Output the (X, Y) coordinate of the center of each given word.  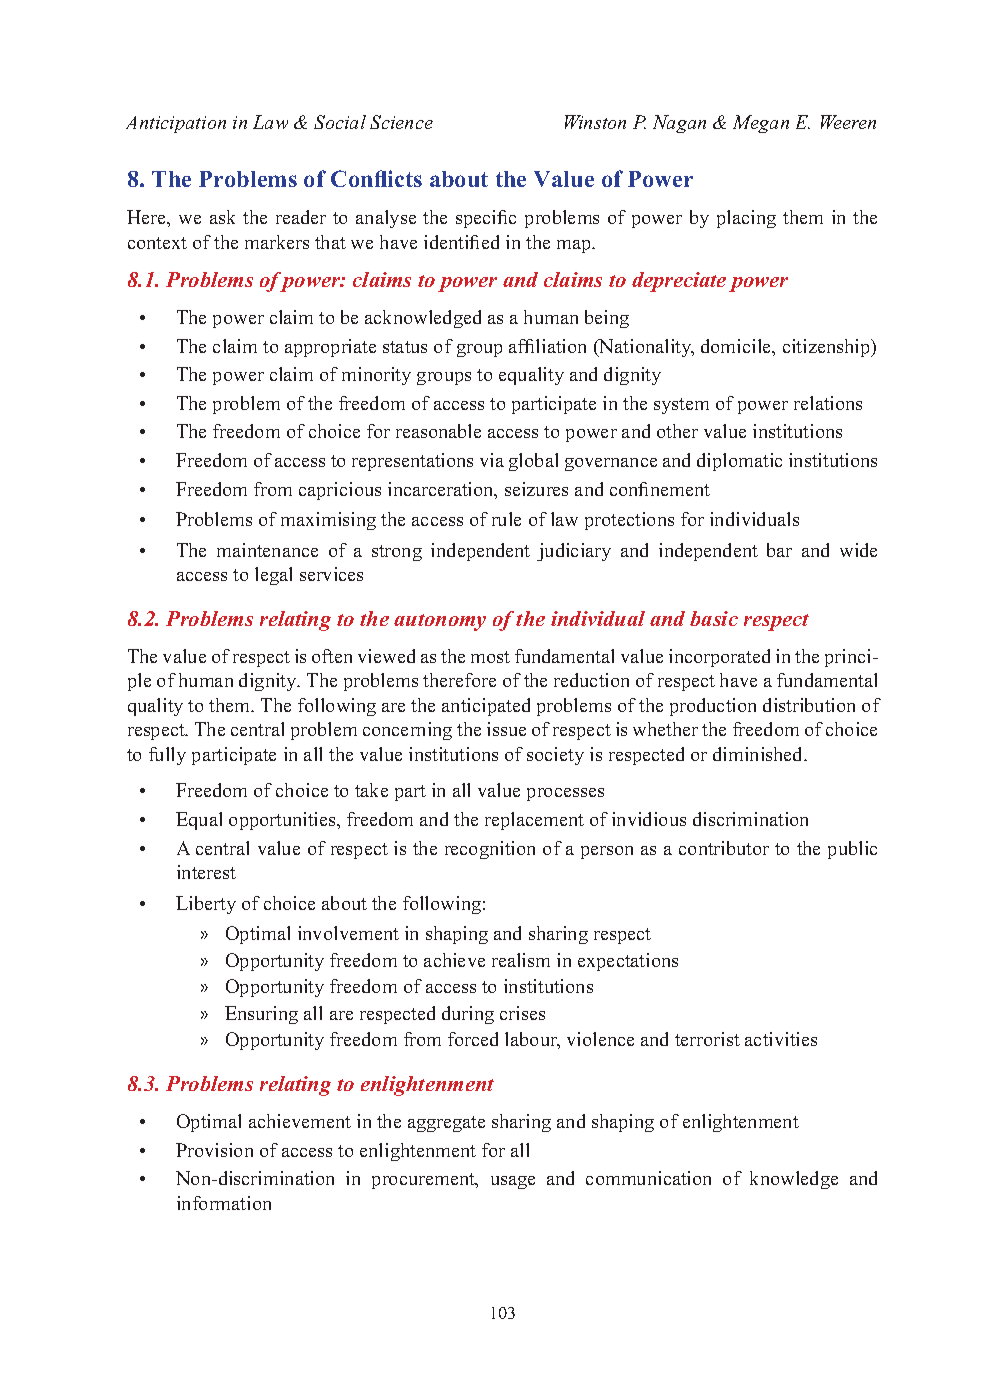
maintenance (267, 550)
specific (486, 219)
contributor (724, 848)
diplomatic (739, 462)
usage (513, 1182)
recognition (490, 850)
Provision (214, 1150)
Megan (761, 124)
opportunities (283, 821)
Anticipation (176, 124)
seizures (536, 489)
